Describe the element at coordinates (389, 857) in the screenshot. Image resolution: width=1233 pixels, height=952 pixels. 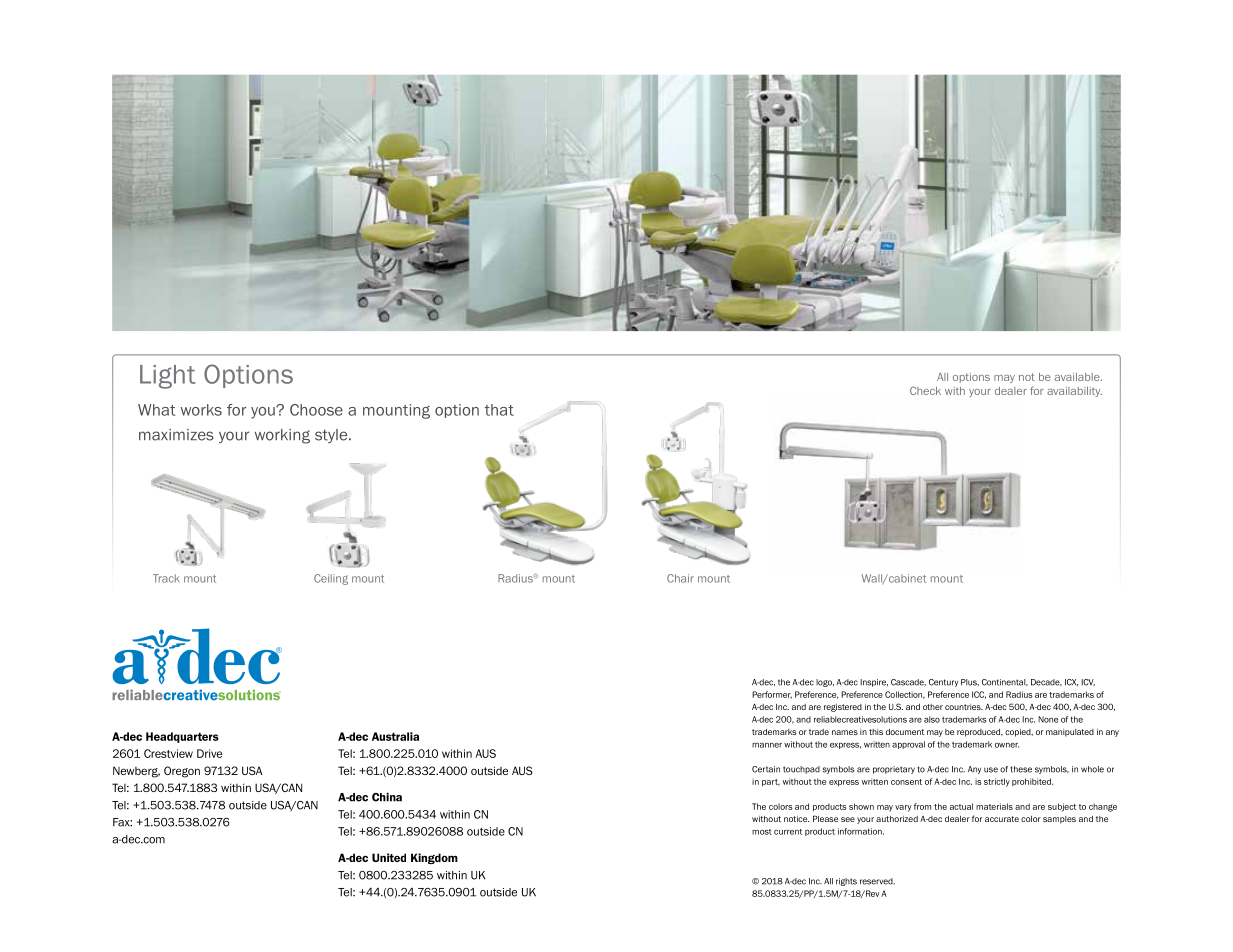
I see `United` at that location.
